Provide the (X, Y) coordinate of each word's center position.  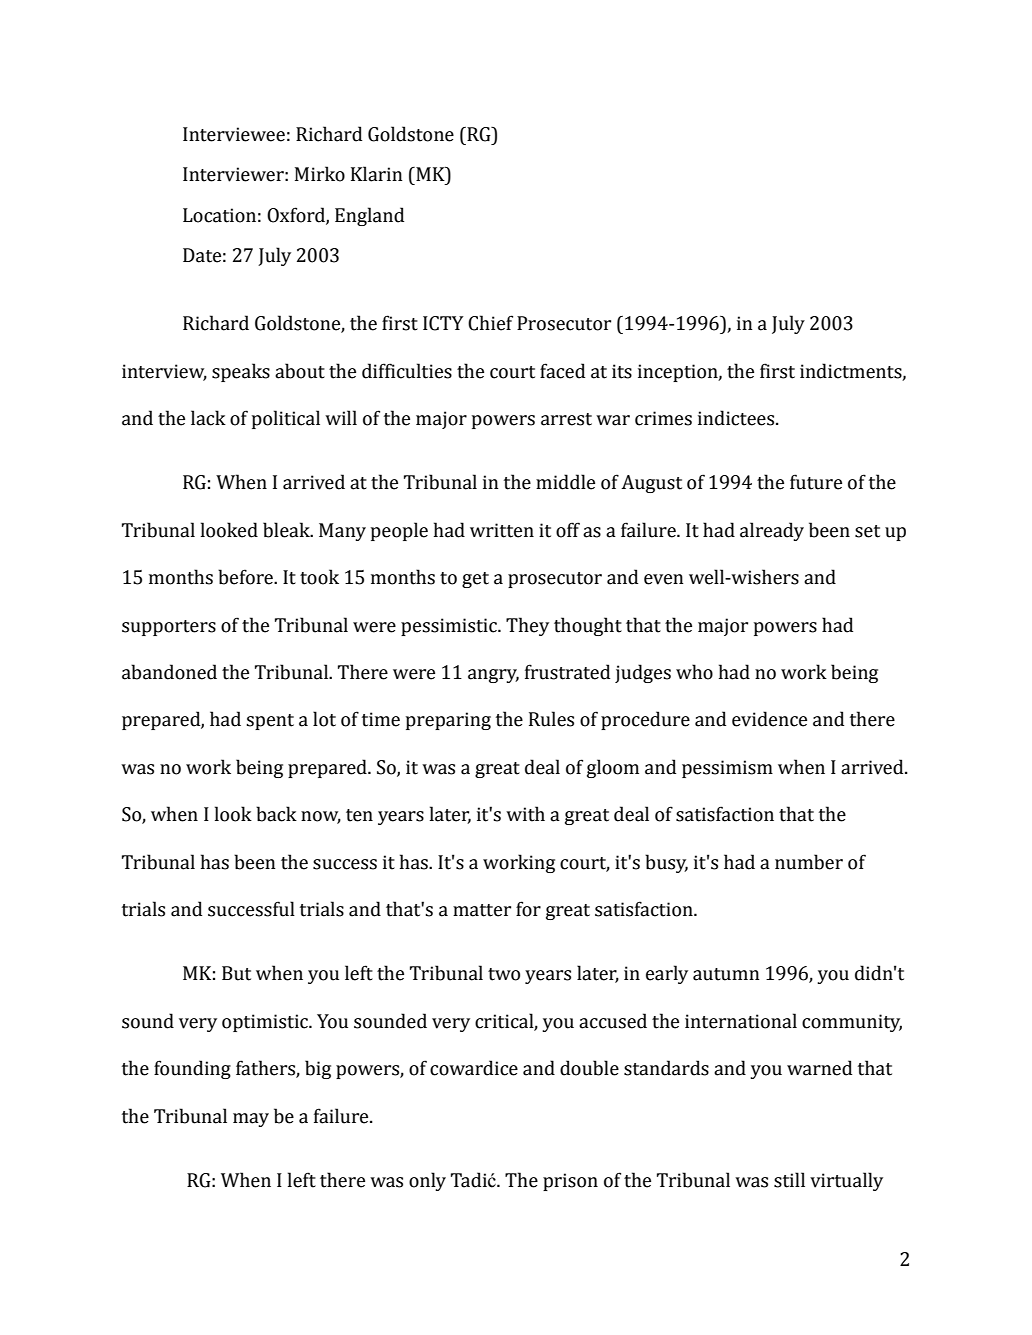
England (369, 216)
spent (270, 722)
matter (482, 910)
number (809, 862)
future (816, 482)
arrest (566, 419)
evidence (769, 719)
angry (493, 676)
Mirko (320, 174)
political (286, 419)
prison (570, 1182)
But (236, 973)
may (251, 1120)
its (622, 371)
